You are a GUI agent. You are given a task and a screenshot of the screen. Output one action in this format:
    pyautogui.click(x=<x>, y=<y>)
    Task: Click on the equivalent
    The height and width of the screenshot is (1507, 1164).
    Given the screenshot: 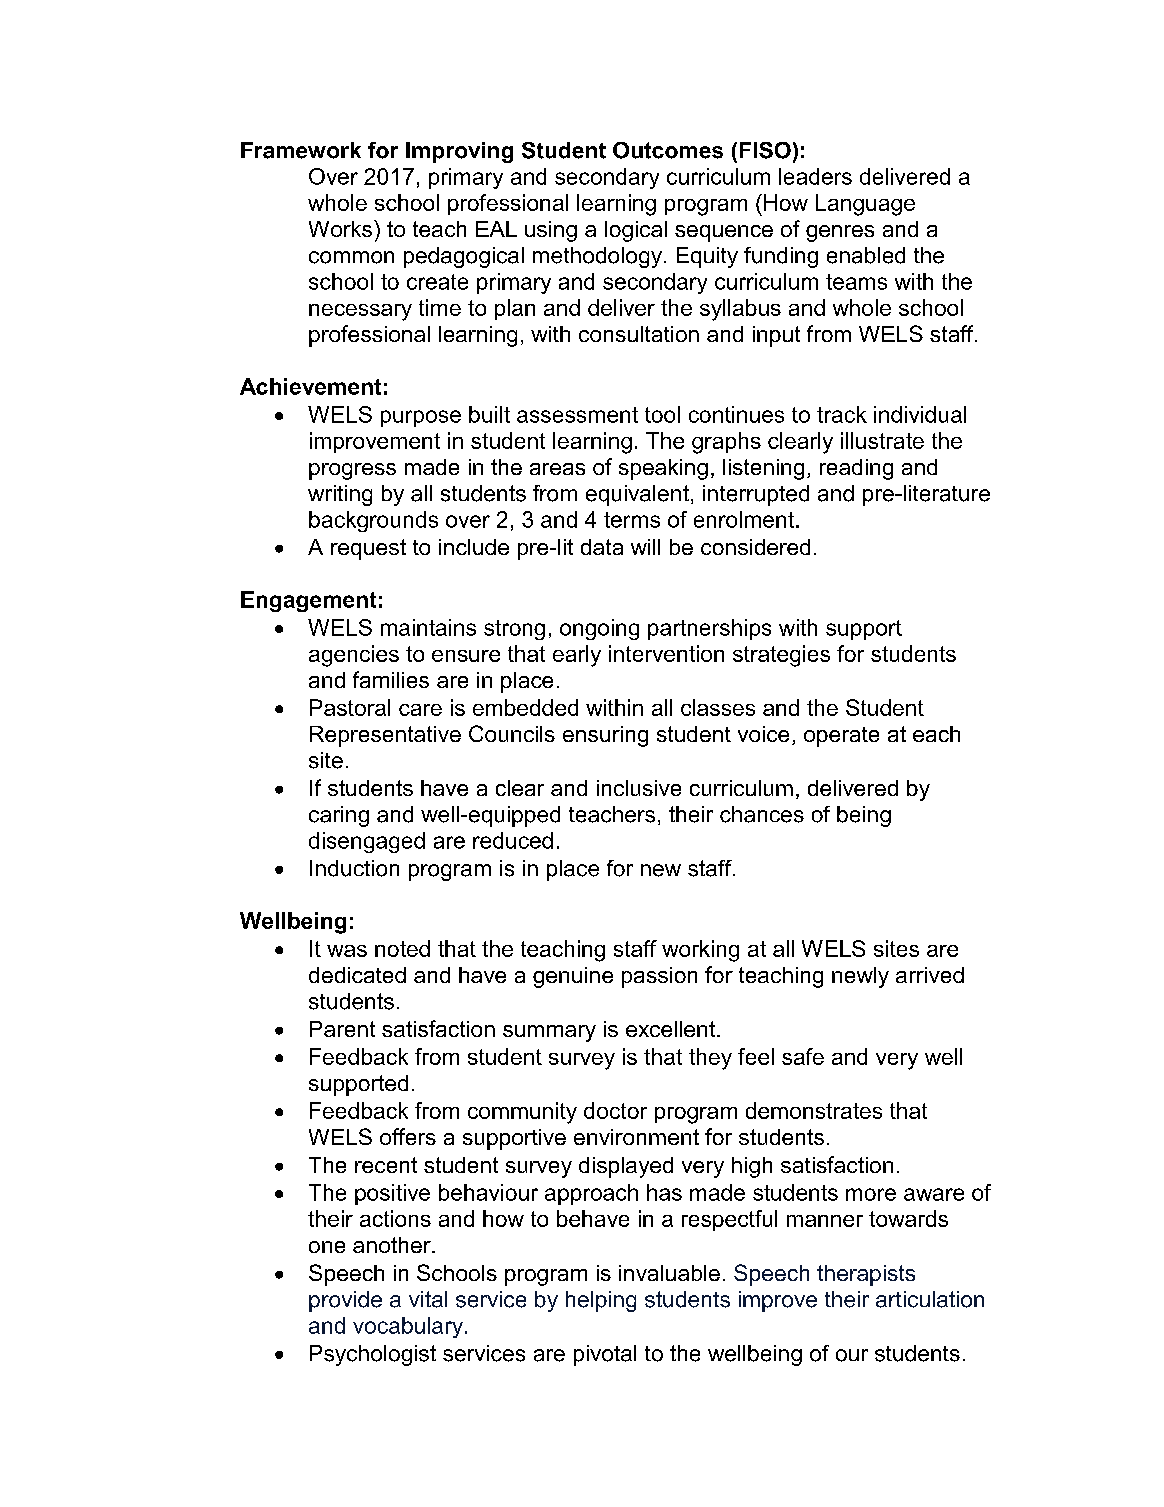 What is the action you would take?
    pyautogui.click(x=637, y=495)
